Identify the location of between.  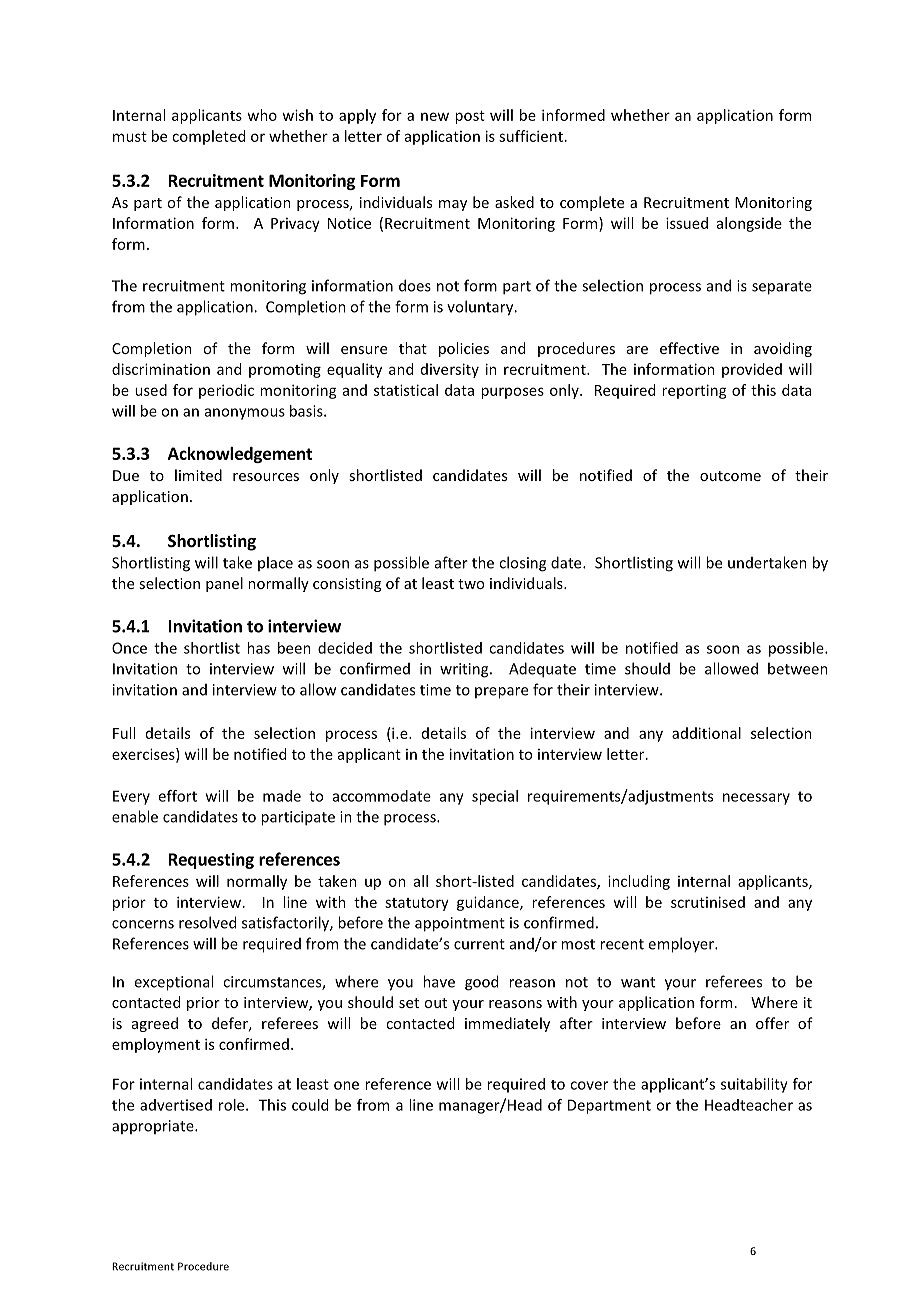
(798, 668).
